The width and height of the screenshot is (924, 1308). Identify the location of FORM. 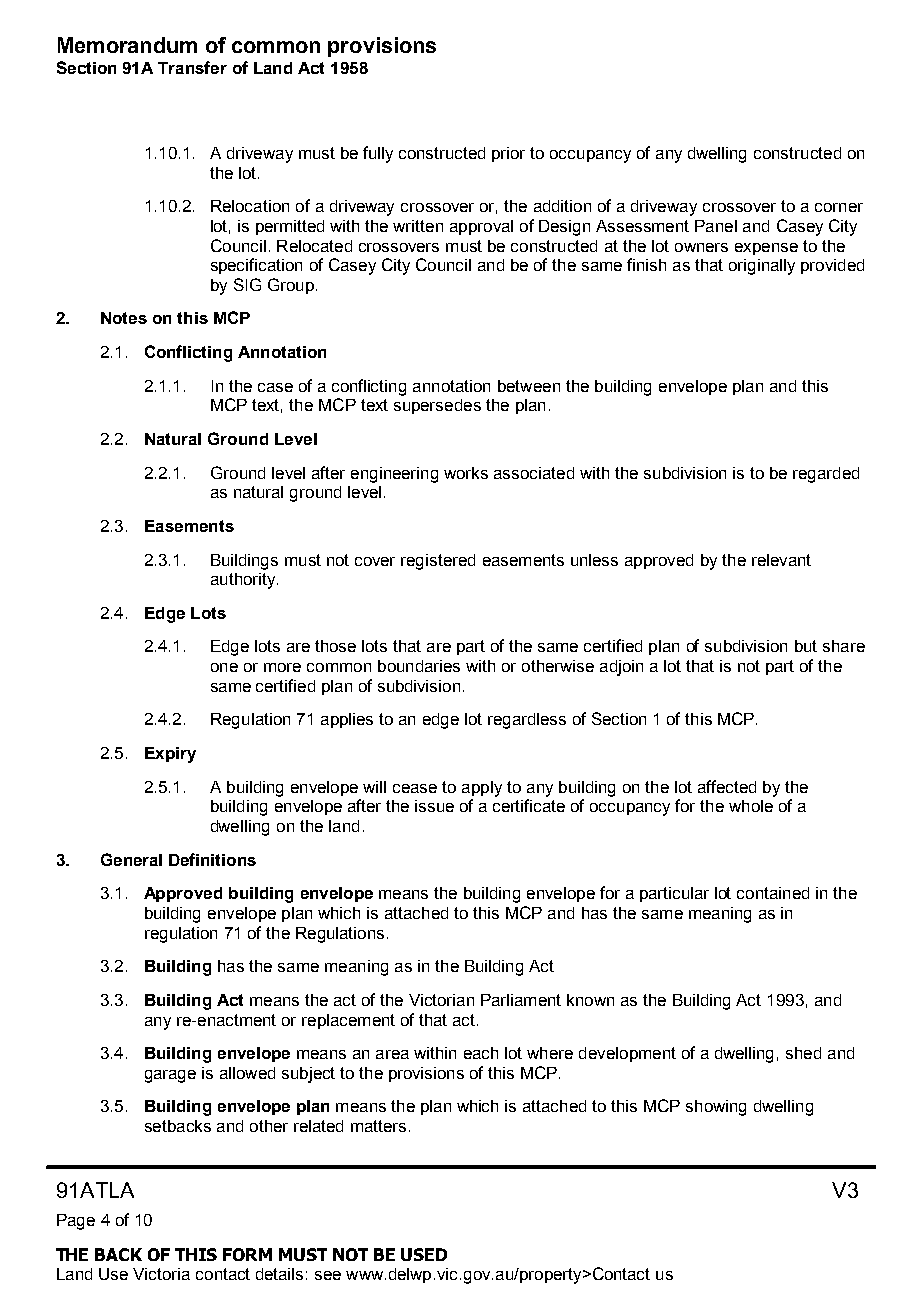
(247, 1254).
